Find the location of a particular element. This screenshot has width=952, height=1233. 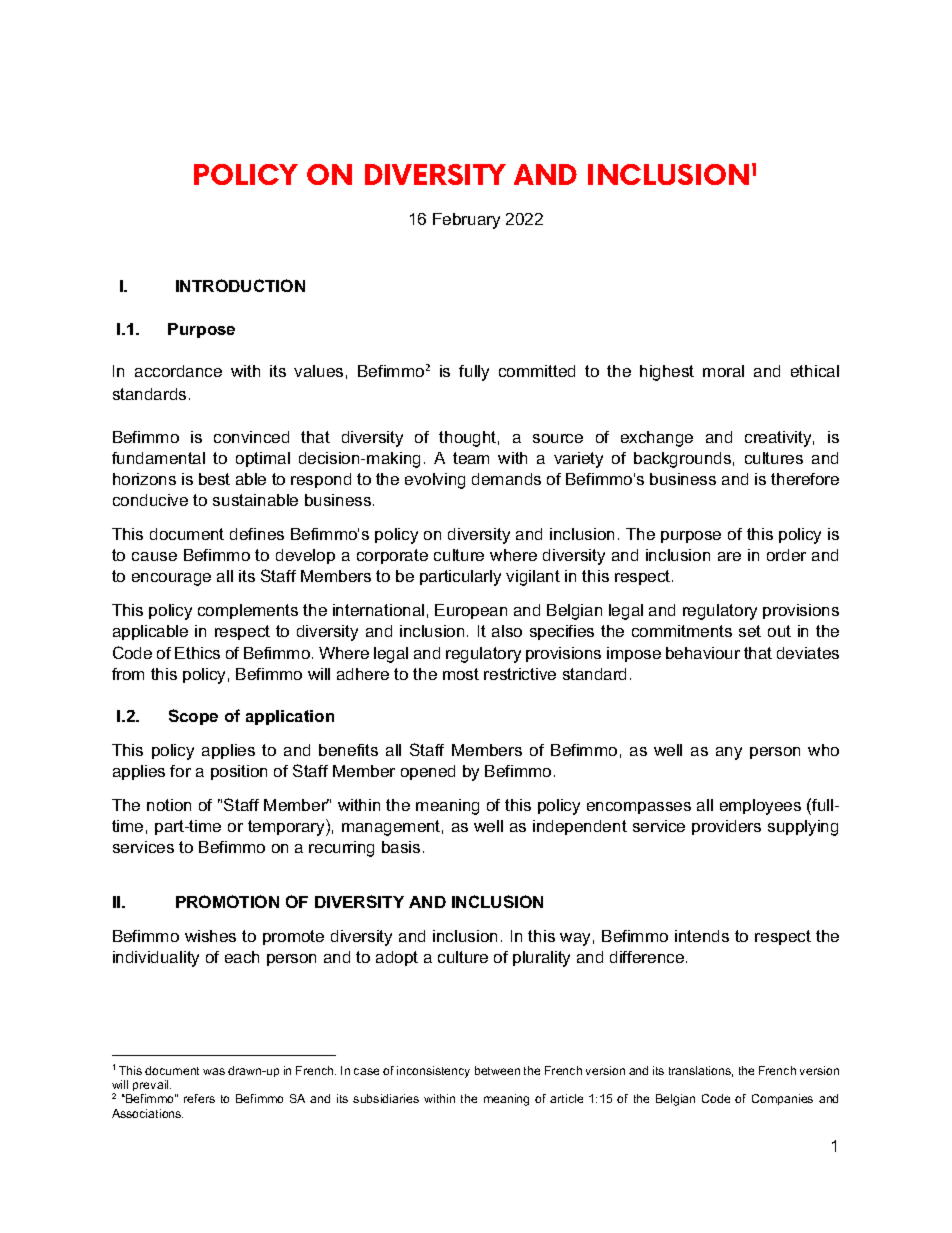

INTRODUCTION is located at coordinates (240, 285).
